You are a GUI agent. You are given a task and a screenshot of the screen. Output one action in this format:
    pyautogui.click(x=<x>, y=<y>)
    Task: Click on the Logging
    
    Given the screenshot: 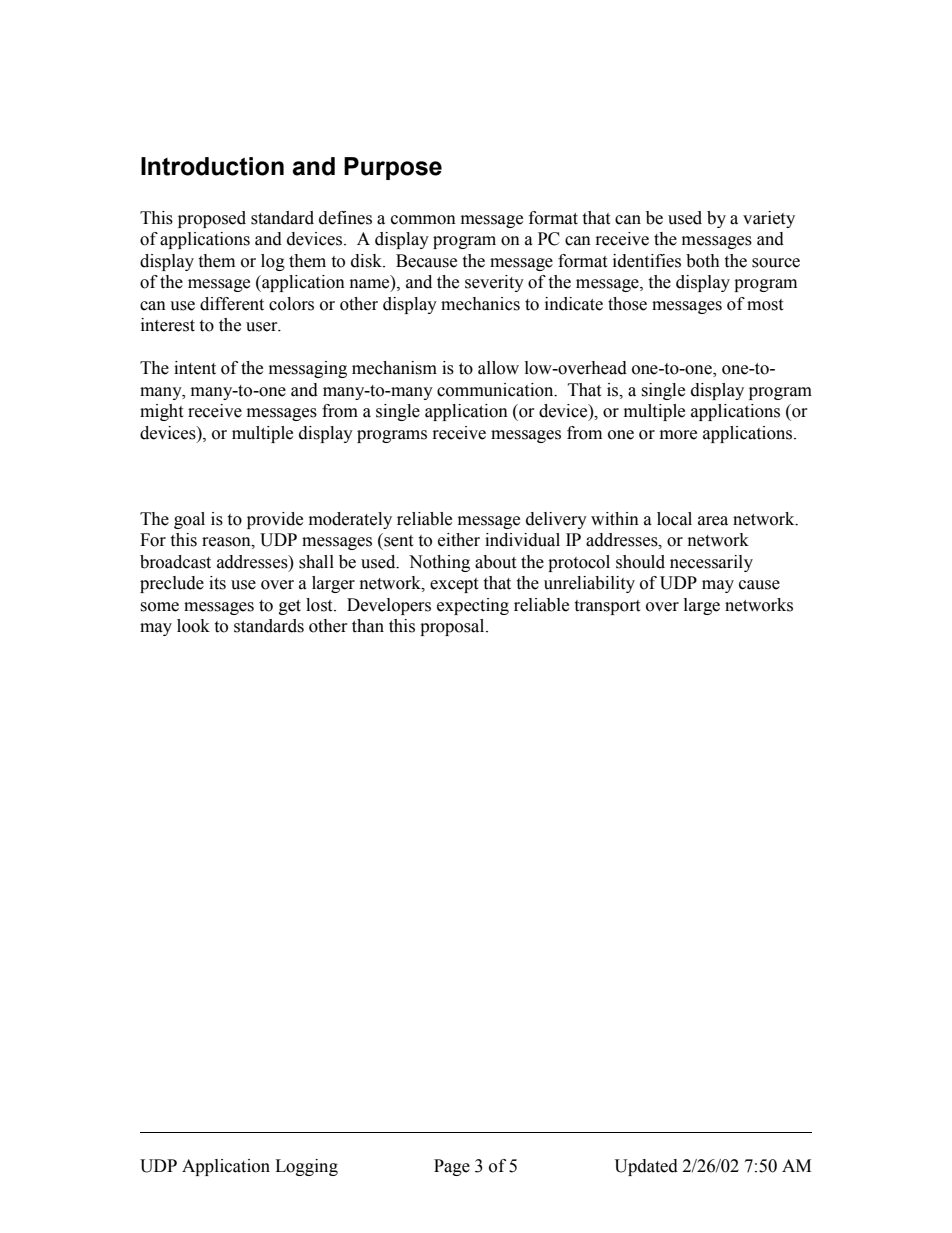 What is the action you would take?
    pyautogui.click(x=306, y=1167)
